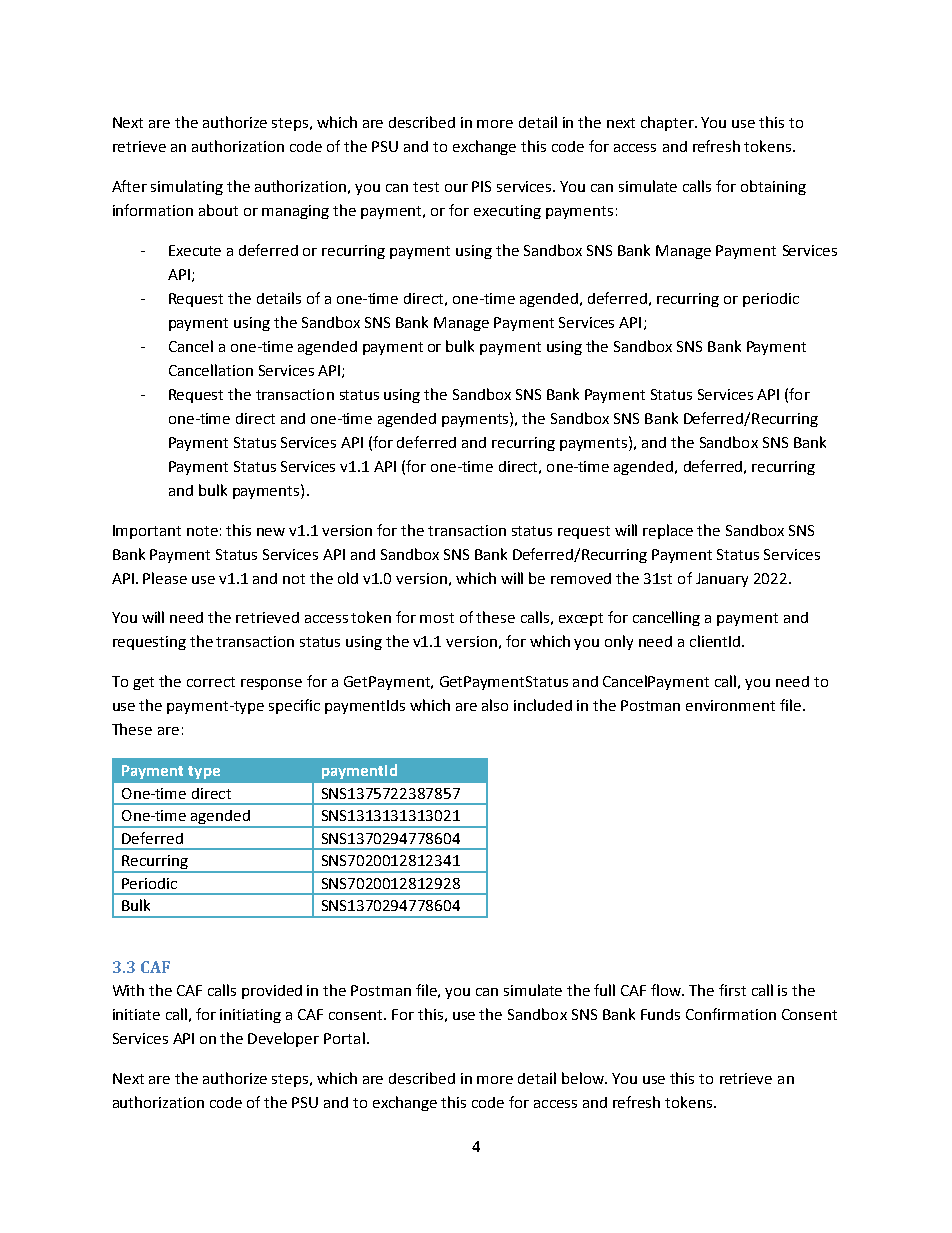 The image size is (952, 1233). Describe the element at coordinates (456, 188) in the document. I see `our` at that location.
